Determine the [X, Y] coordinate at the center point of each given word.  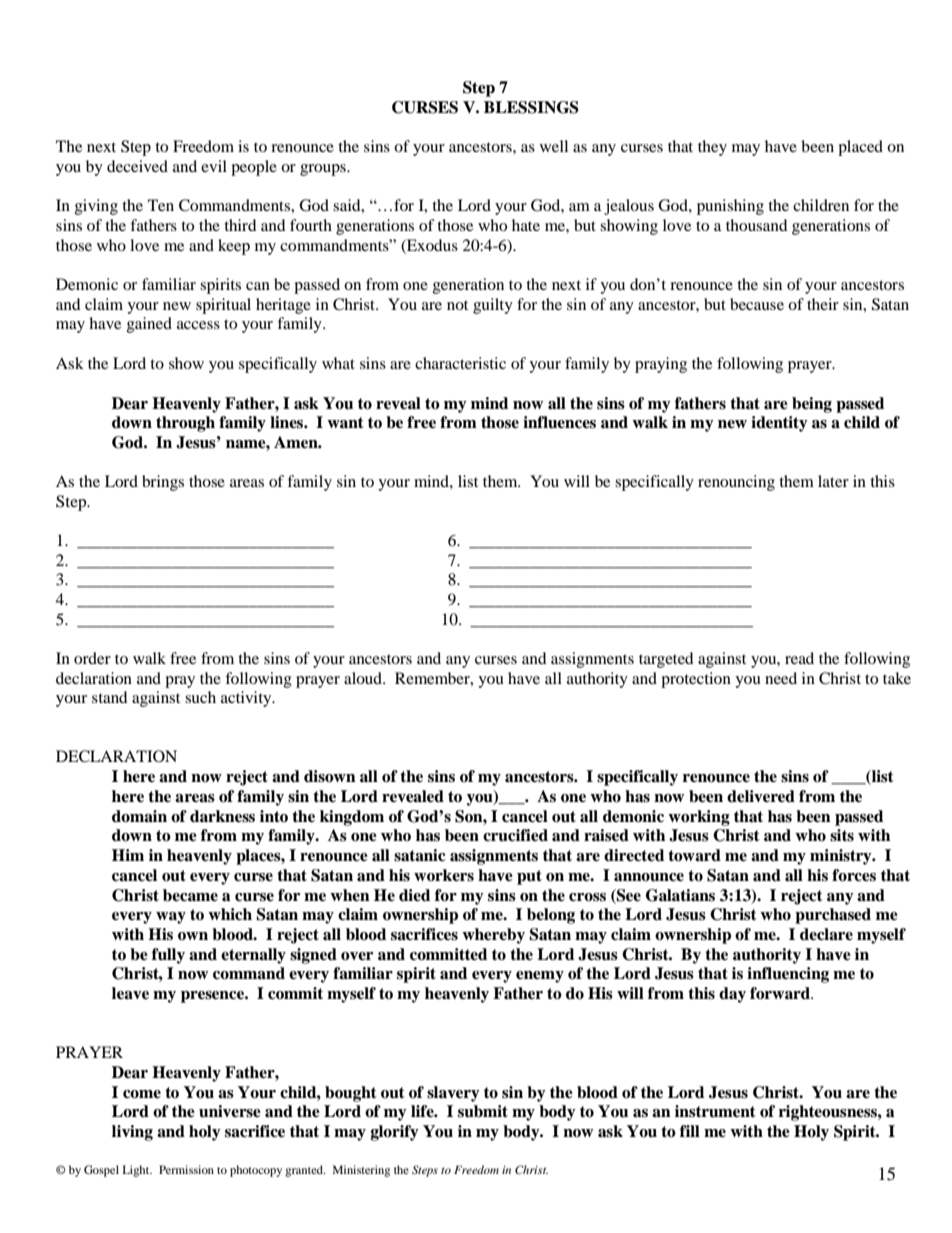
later [833, 481]
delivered [761, 796]
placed [860, 148]
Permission [186, 1169]
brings [163, 483]
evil [214, 166]
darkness [222, 816]
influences [559, 422]
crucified [515, 835]
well [554, 146]
